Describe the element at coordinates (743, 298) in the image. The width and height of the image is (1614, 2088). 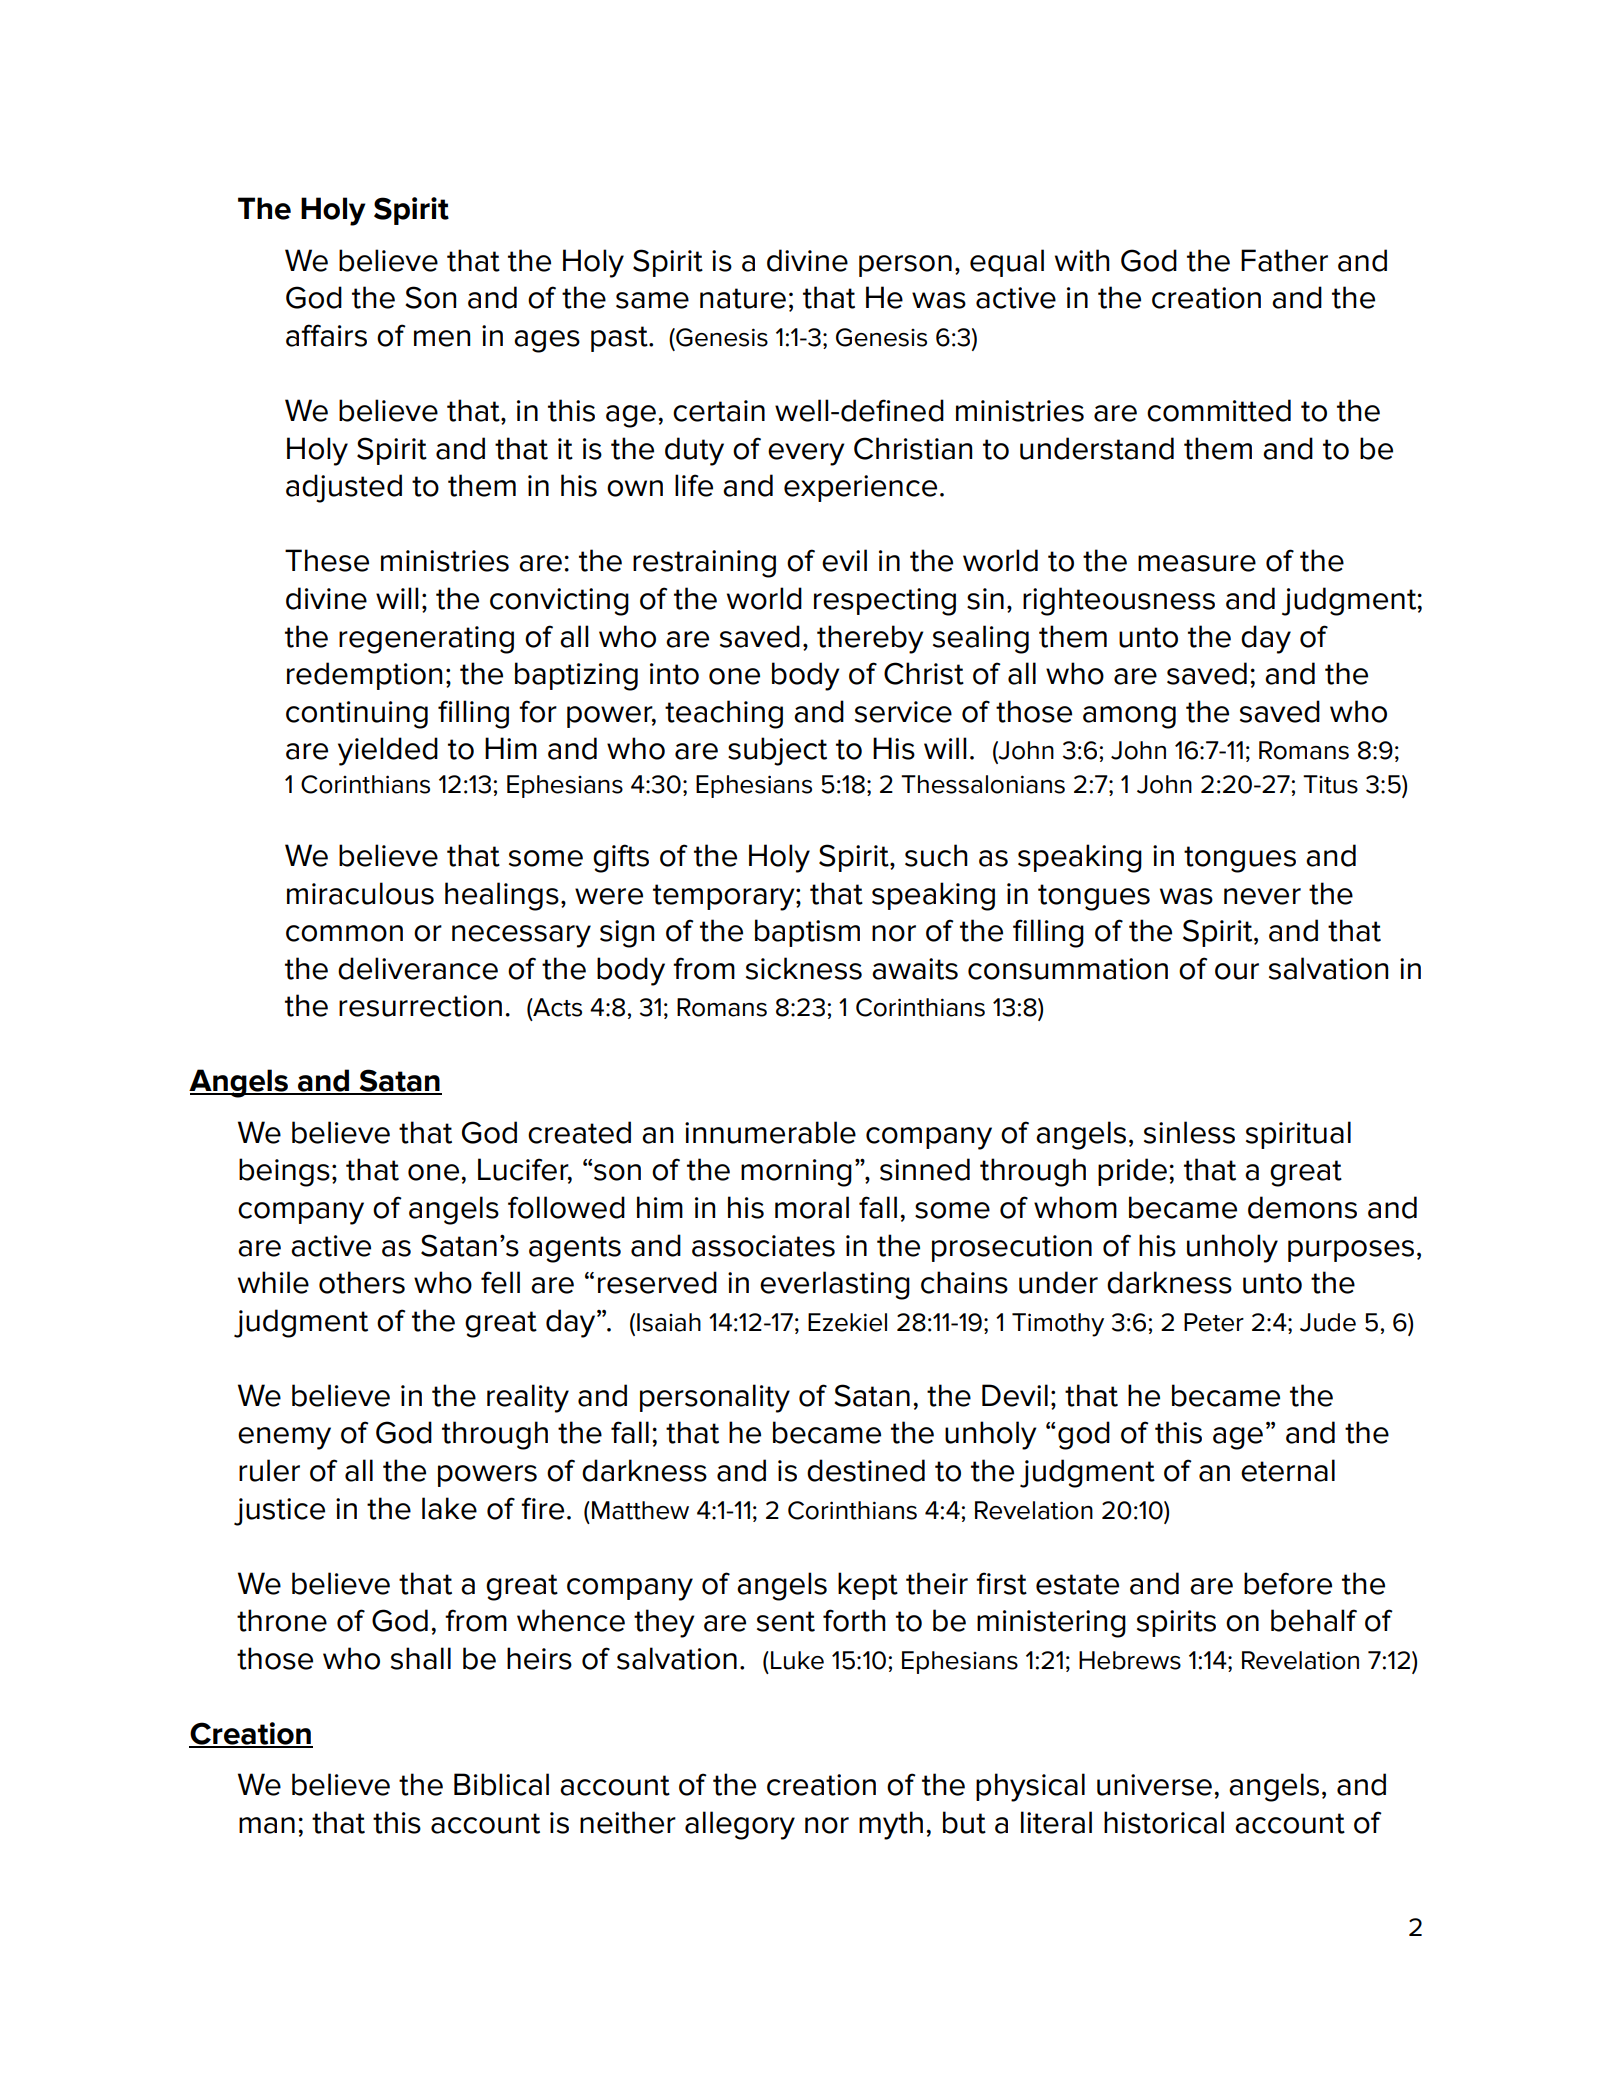
I see `nature` at that location.
